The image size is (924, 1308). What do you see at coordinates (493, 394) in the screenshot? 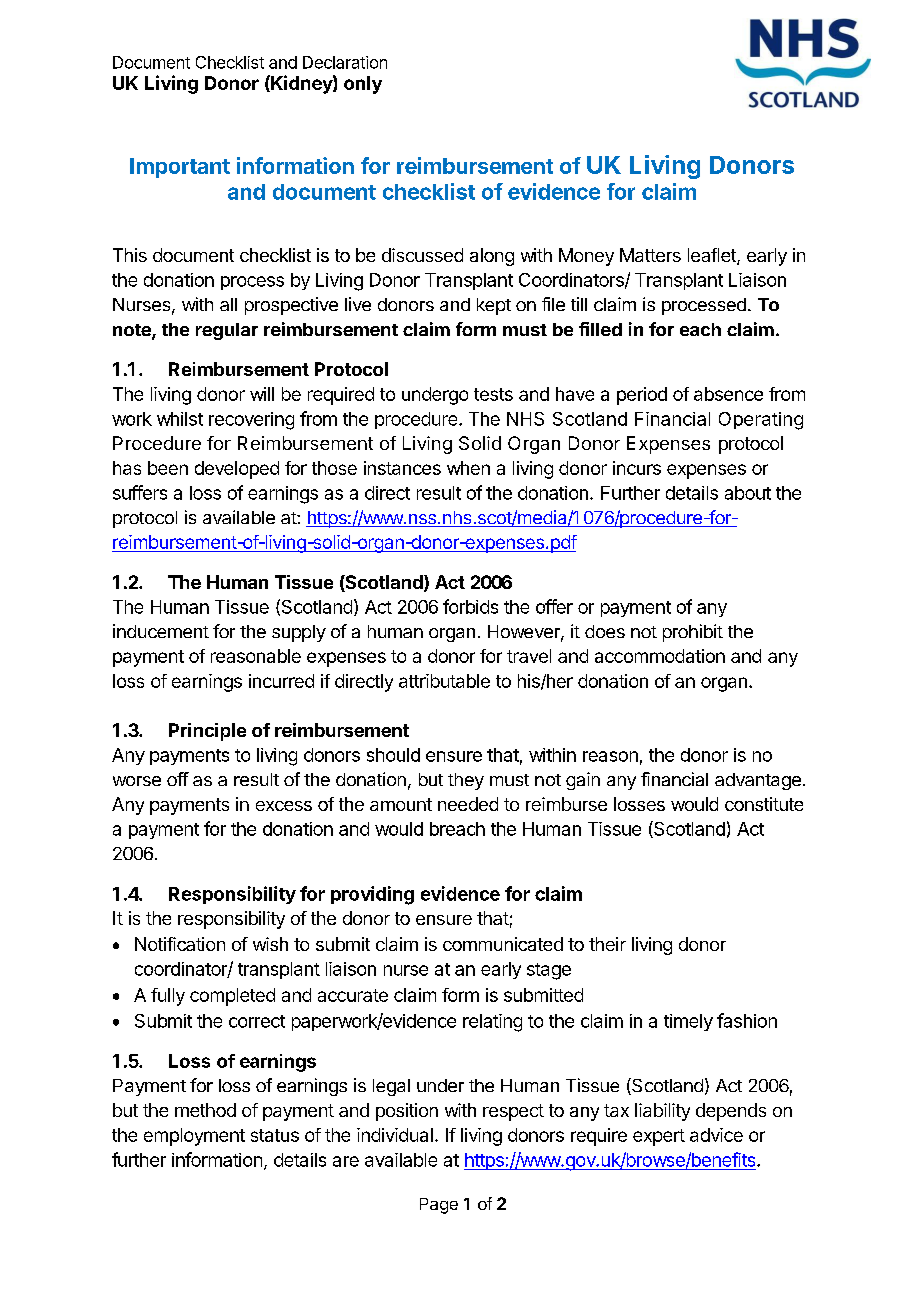
I see `tests` at bounding box center [493, 394].
